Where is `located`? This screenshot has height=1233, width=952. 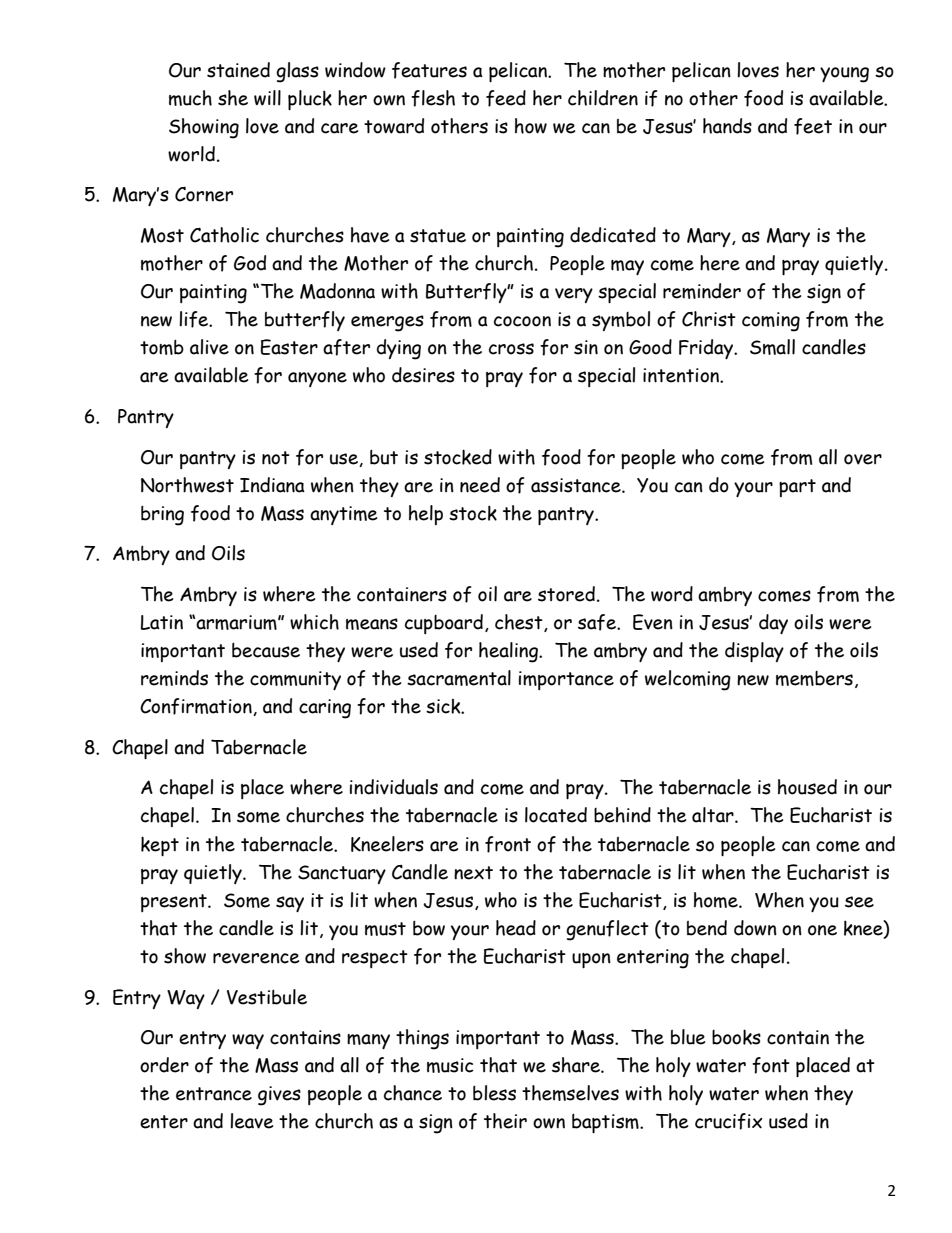 located is located at coordinates (556, 815).
